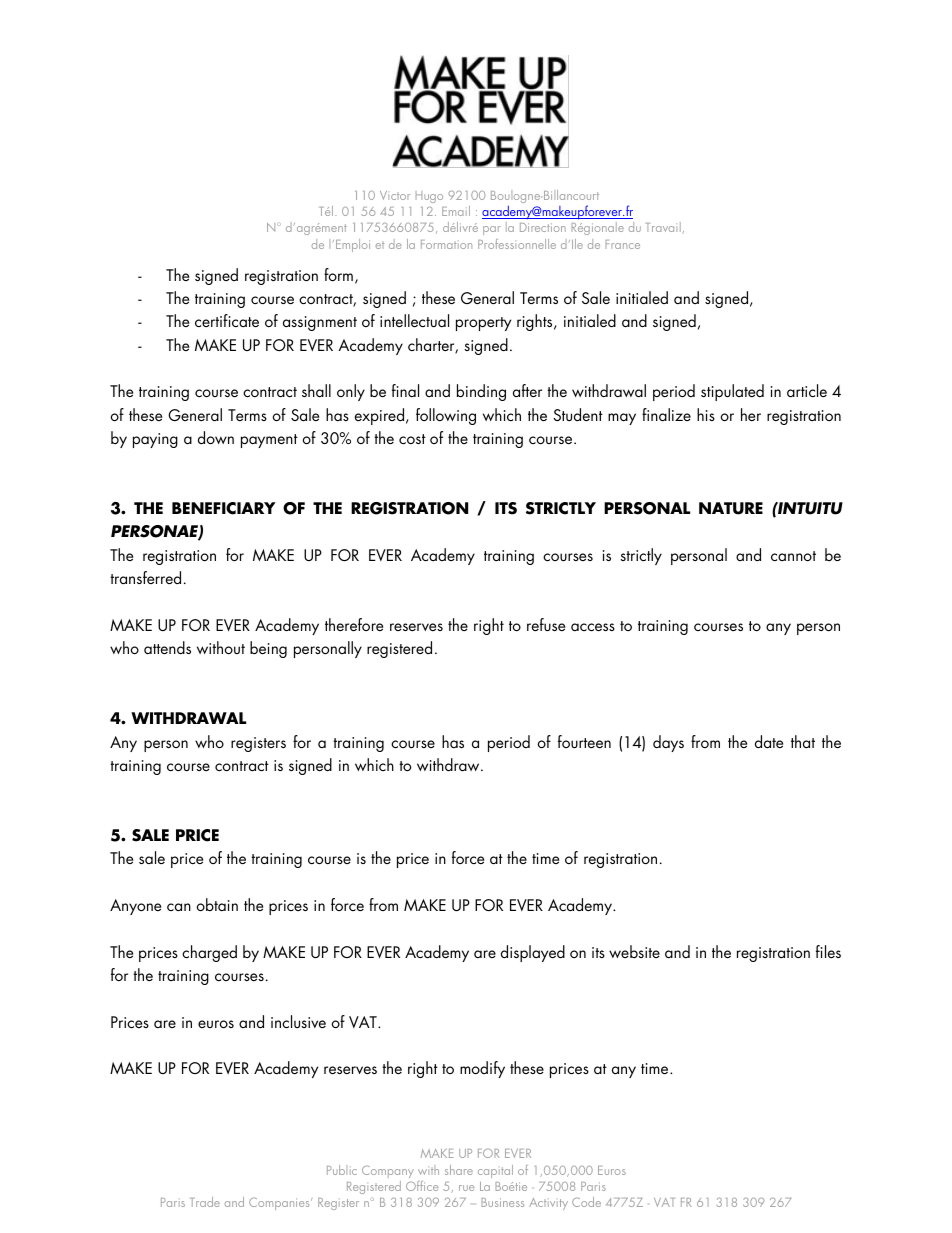 This screenshot has width=952, height=1233. I want to click on displayed, so click(533, 953).
